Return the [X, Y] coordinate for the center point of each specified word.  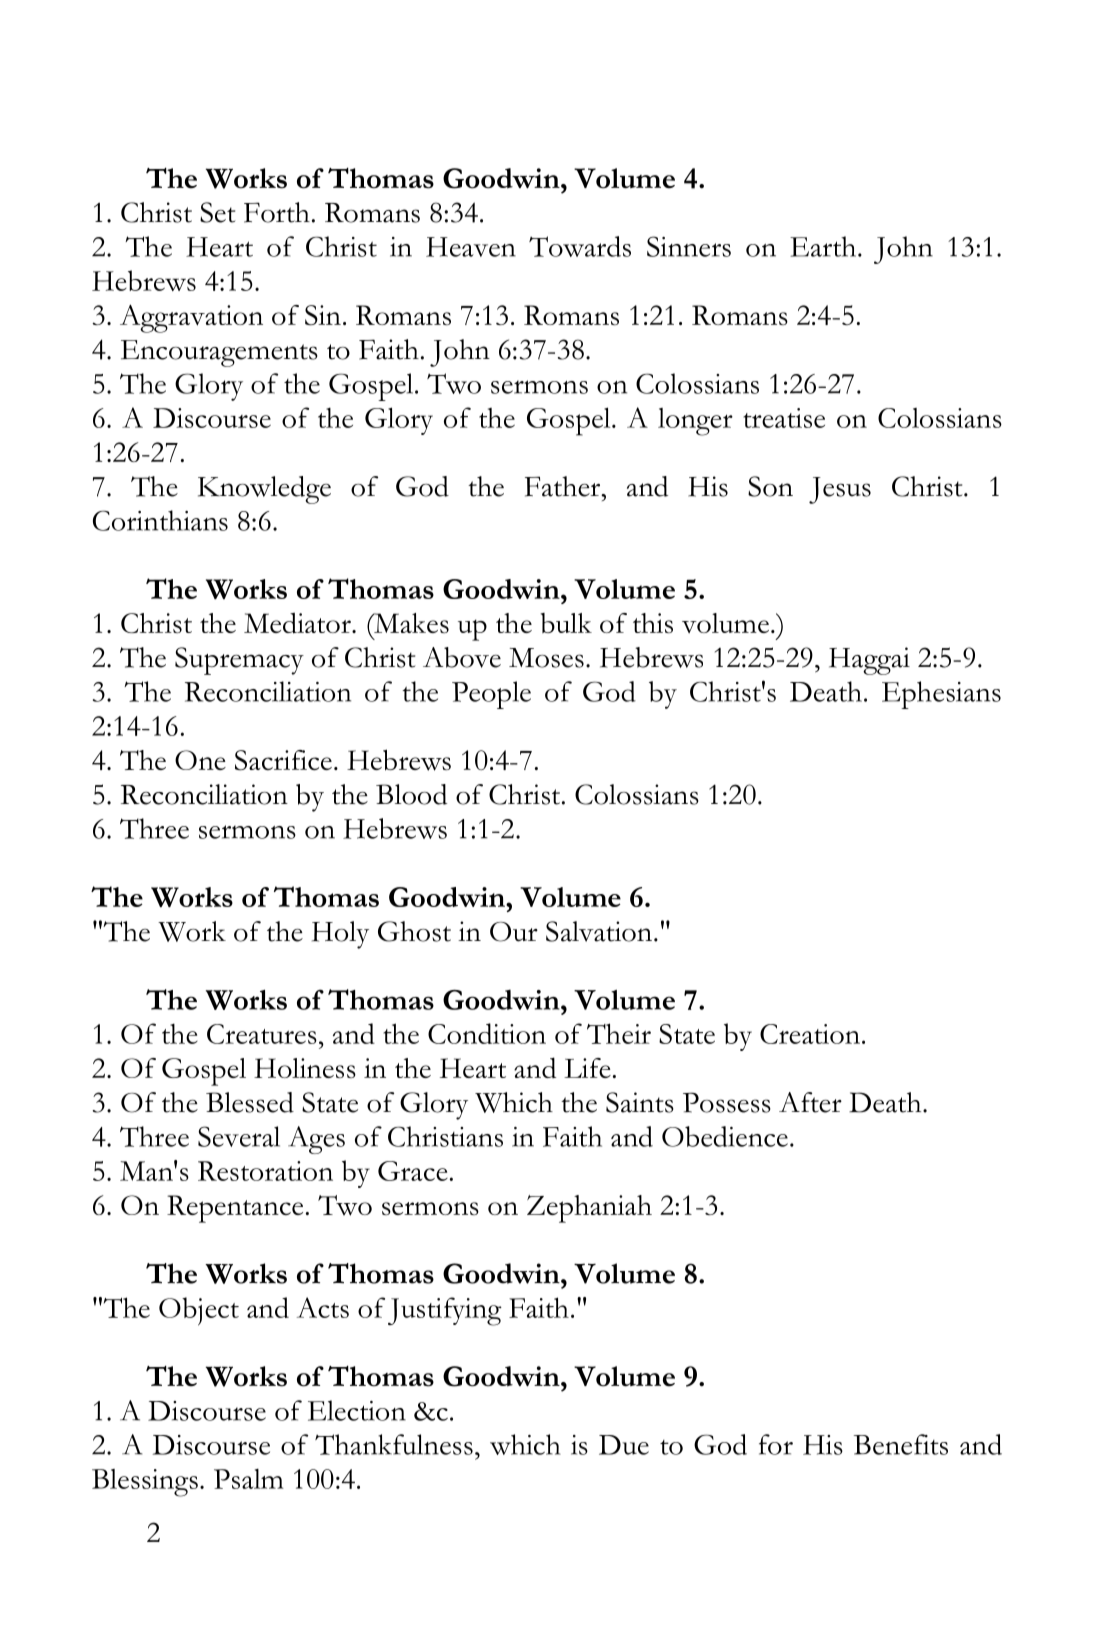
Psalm [249, 1479]
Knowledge [264, 490]
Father [564, 486]
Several [239, 1136]
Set [217, 212]
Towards [580, 246]
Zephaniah [589, 1209]
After [810, 1102]
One [200, 760]
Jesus [840, 490]
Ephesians [941, 695]
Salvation [600, 931]
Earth [824, 246]
